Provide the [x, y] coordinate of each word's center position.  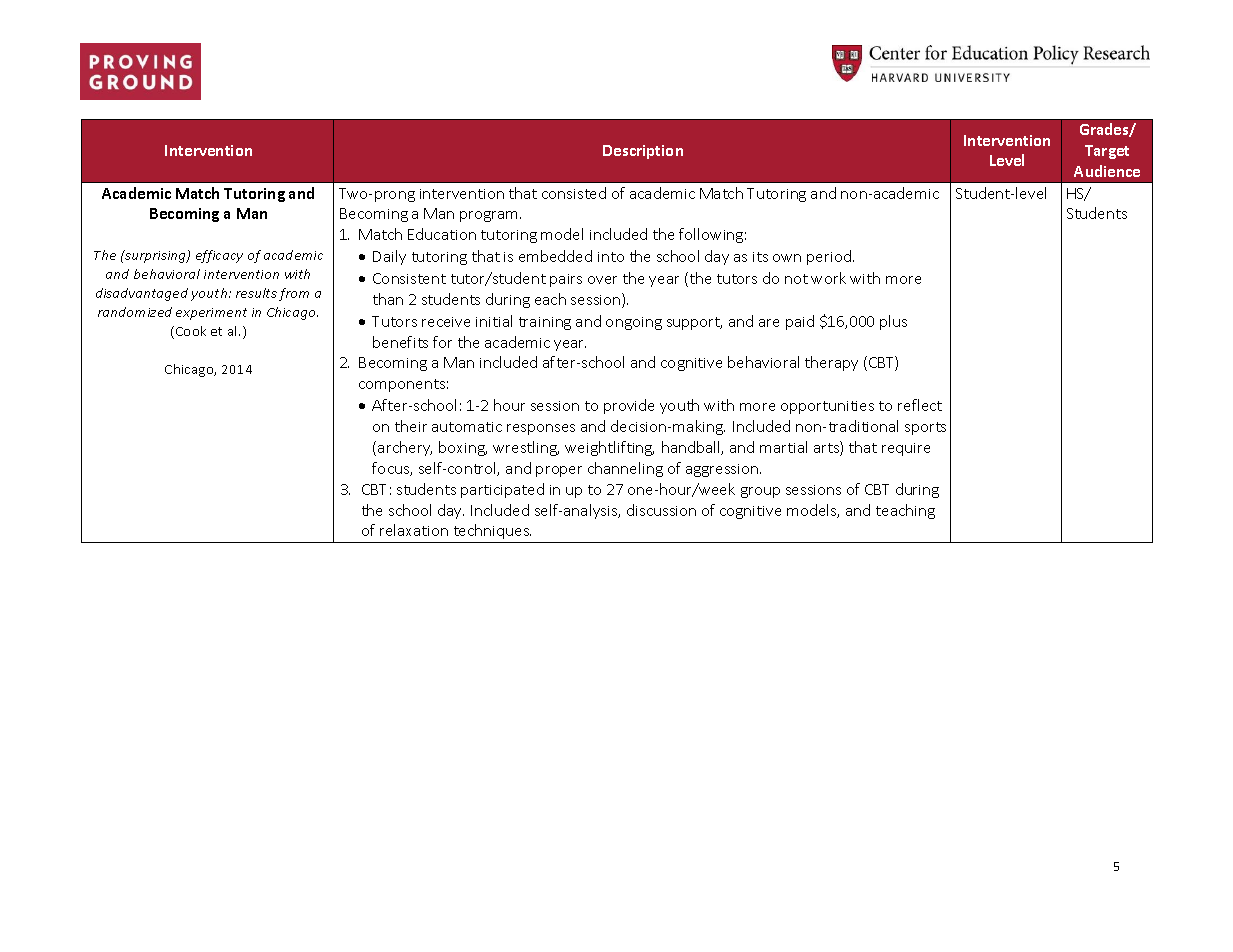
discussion [661, 510]
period [830, 257]
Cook [191, 331]
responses [541, 429]
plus [893, 322]
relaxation [414, 530]
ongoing [634, 323]
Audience [1107, 171]
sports [925, 428]
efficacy [219, 256]
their [411, 426]
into [611, 257]
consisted [574, 193]
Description [643, 152]
